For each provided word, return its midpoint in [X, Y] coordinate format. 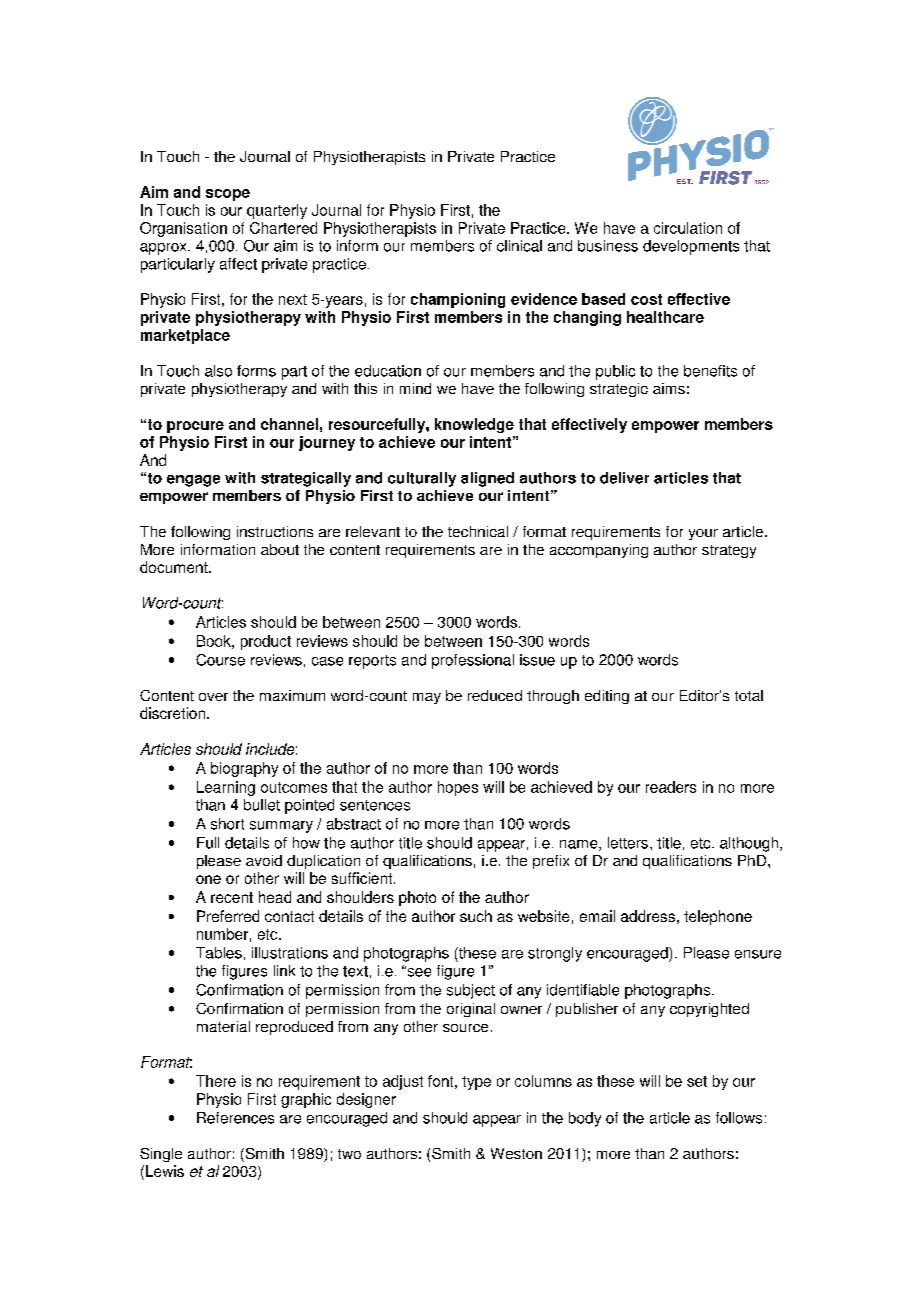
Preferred [228, 916]
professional [473, 661]
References [235, 1118]
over [213, 697]
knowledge [474, 425]
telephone [718, 917]
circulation [688, 228]
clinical [519, 246]
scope [228, 195]
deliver [624, 478]
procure [195, 427]
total [749, 695]
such [476, 916]
